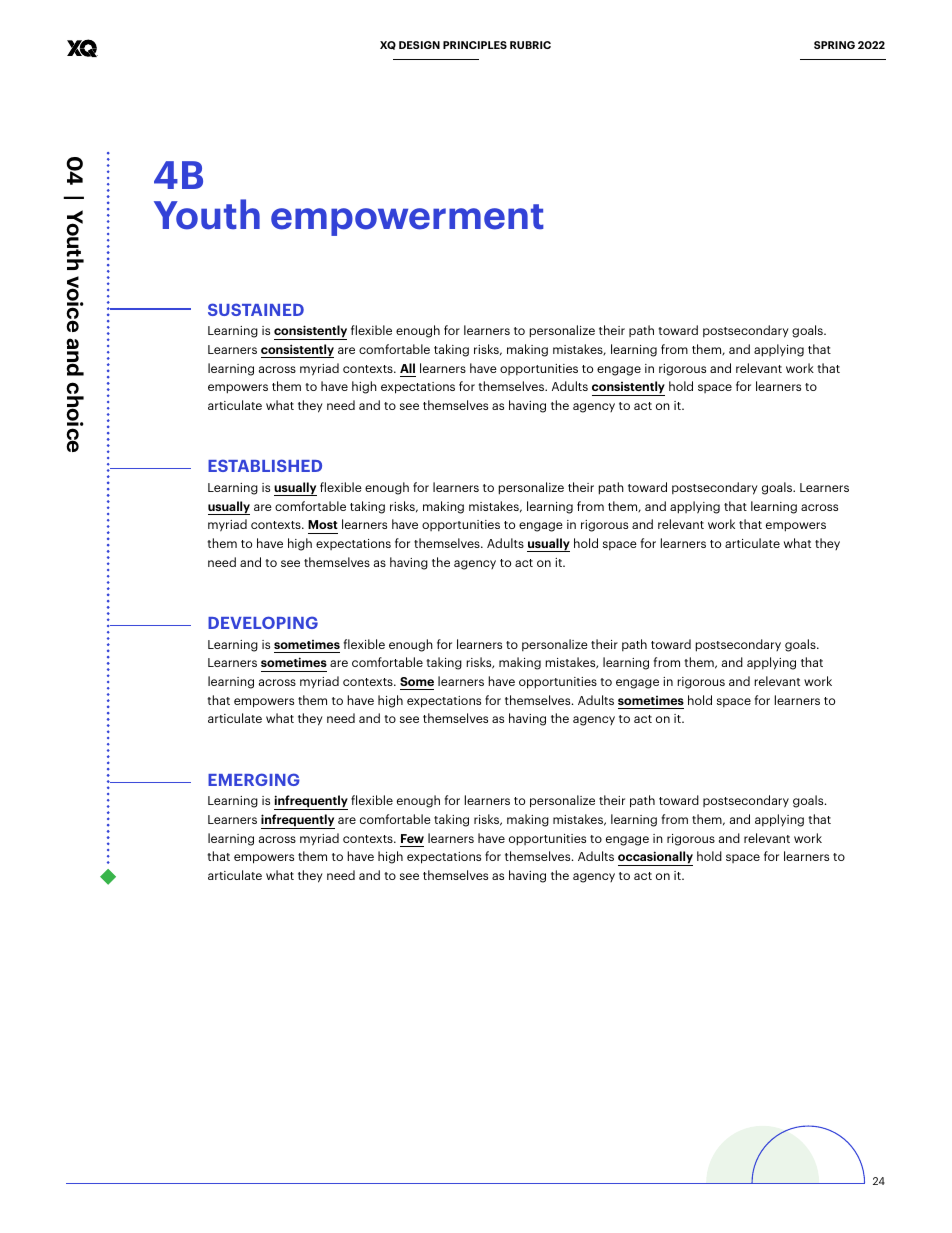 This image has width=952, height=1233. I want to click on Most, so click(323, 524).
